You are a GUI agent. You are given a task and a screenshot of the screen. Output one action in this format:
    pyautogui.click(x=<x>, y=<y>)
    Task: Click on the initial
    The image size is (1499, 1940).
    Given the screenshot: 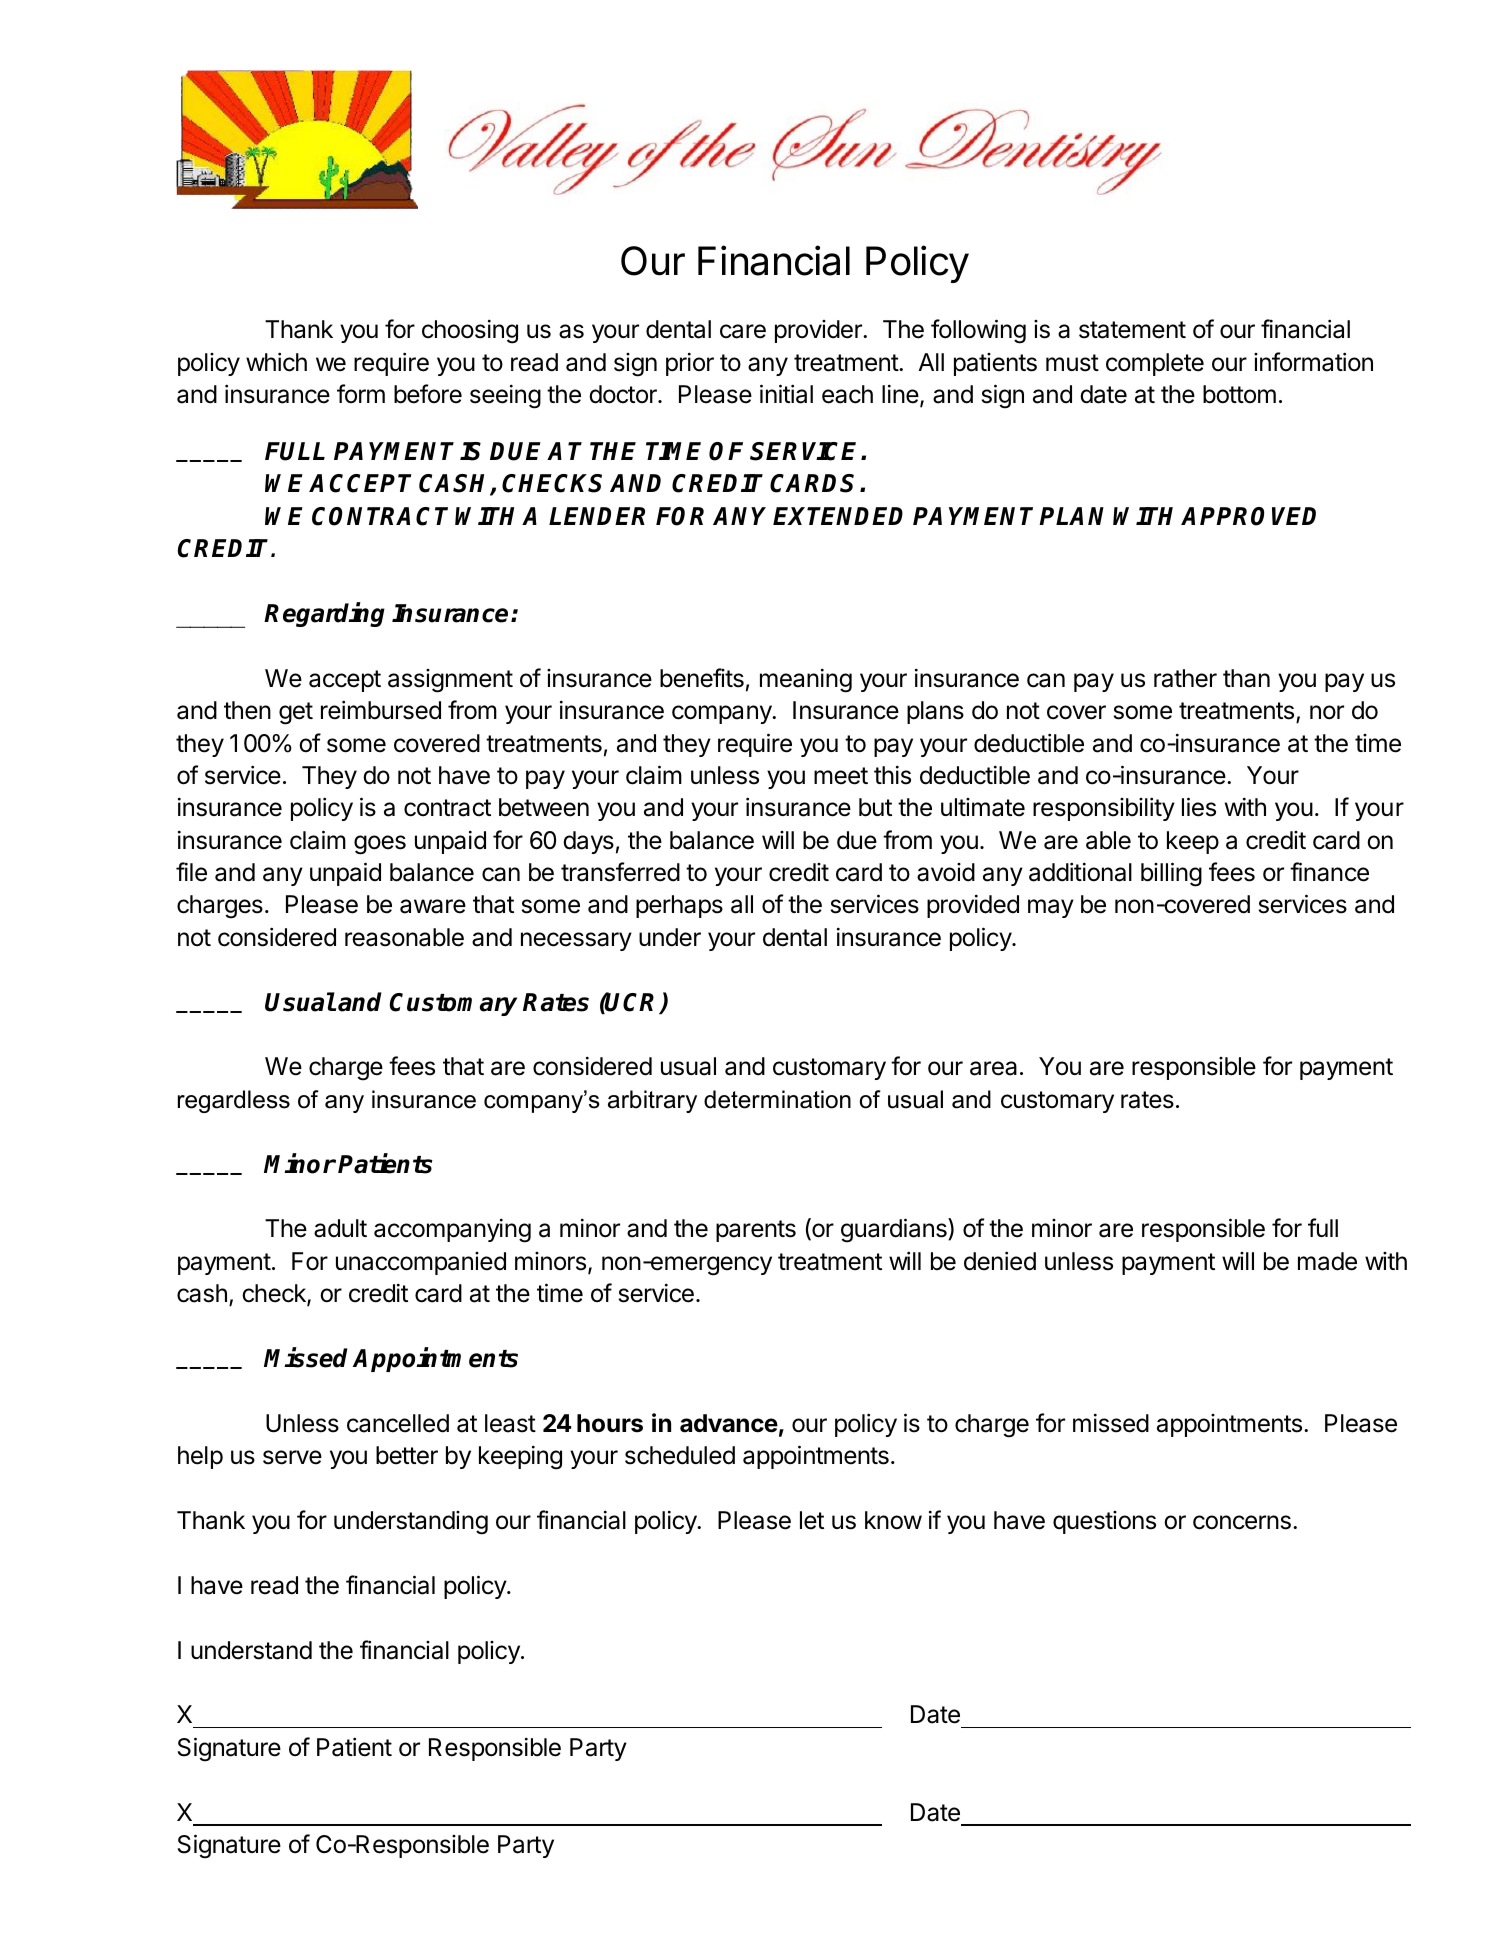 What is the action you would take?
    pyautogui.click(x=786, y=394)
